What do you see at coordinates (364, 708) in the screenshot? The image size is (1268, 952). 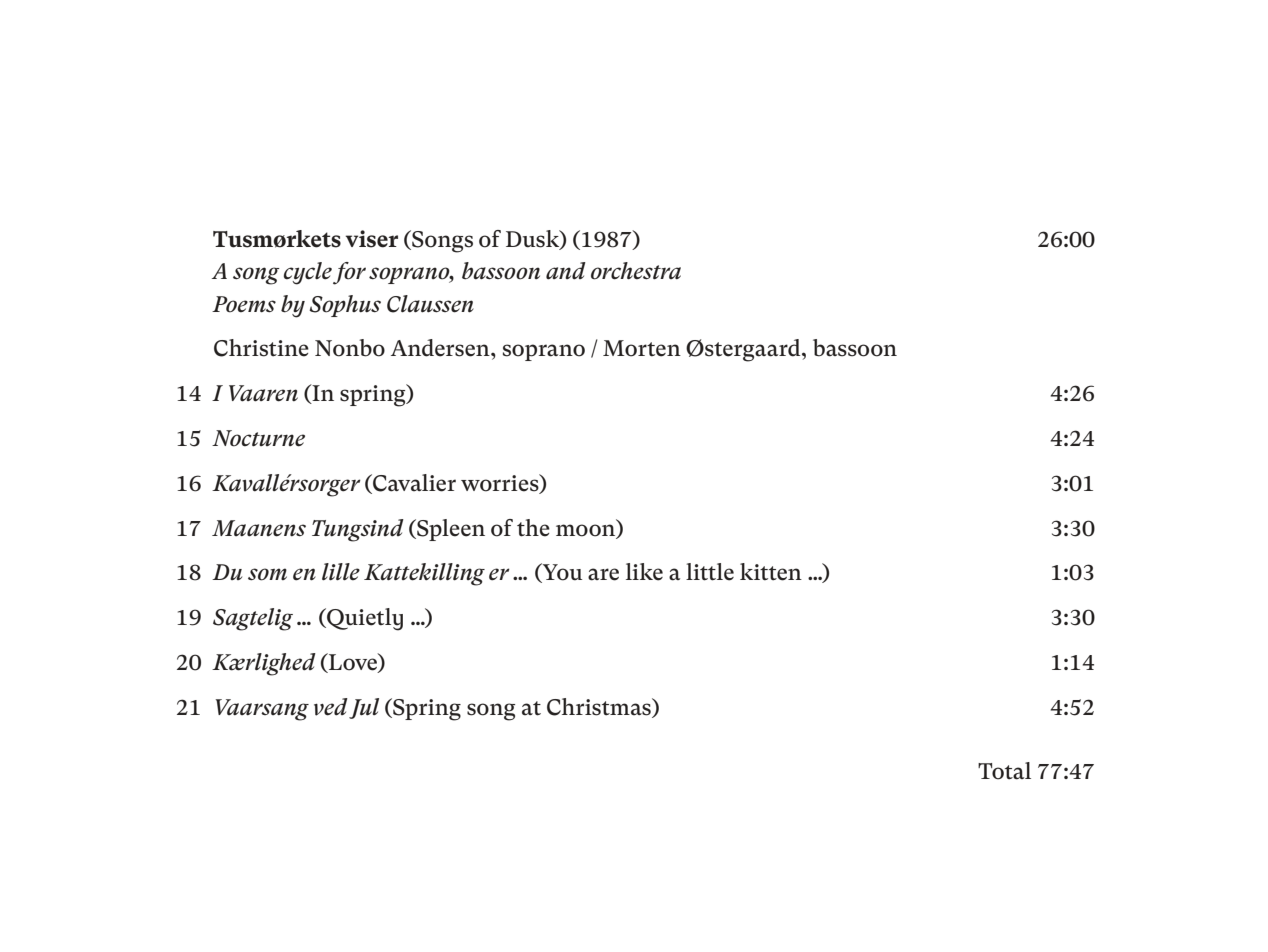 I see `Jul` at bounding box center [364, 708].
